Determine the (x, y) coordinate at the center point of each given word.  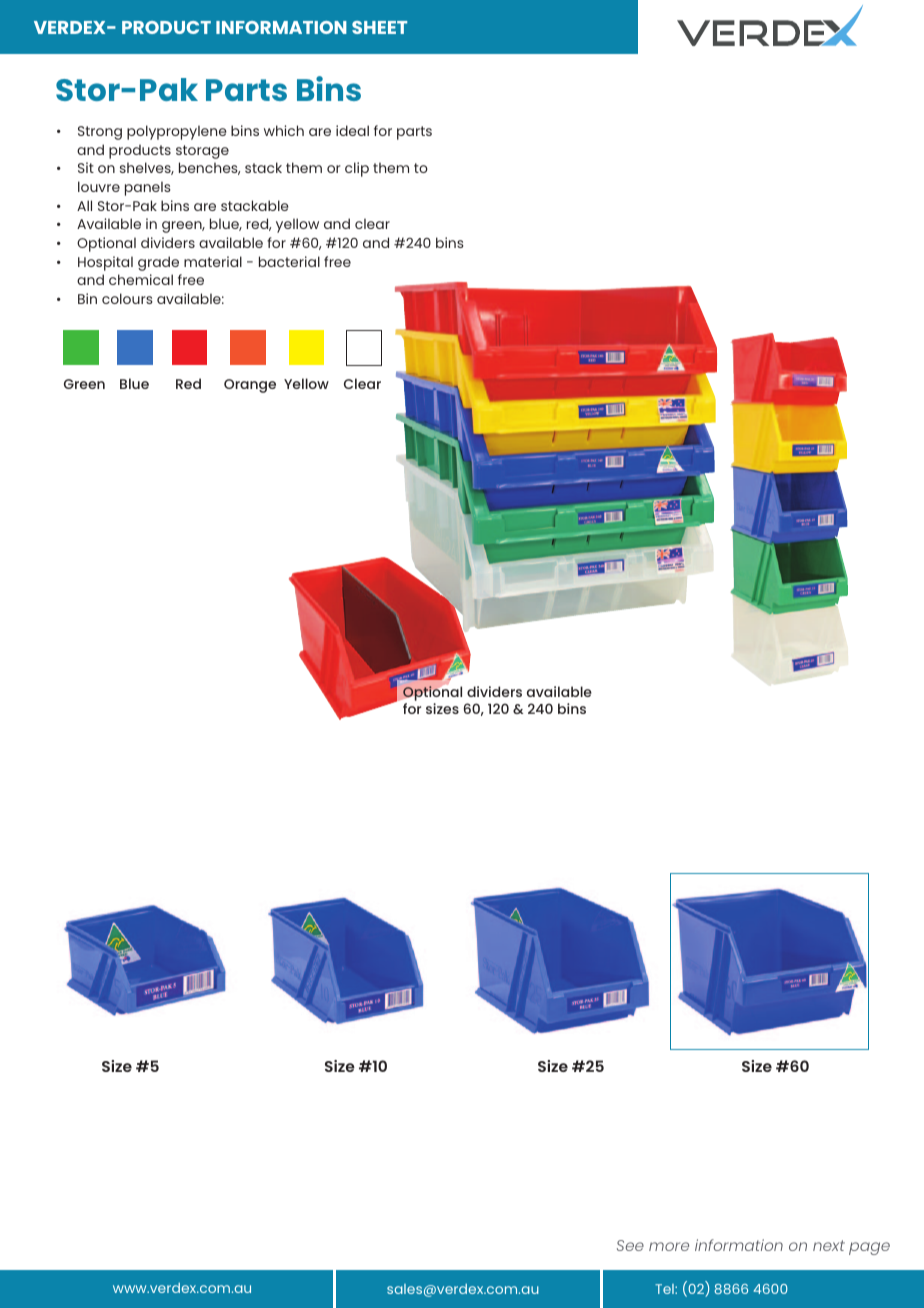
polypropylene (177, 132)
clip (357, 169)
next (829, 1245)
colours (127, 298)
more (669, 1246)
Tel (665, 1289)
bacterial (289, 261)
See (630, 1245)
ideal (352, 130)
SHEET (379, 27)
